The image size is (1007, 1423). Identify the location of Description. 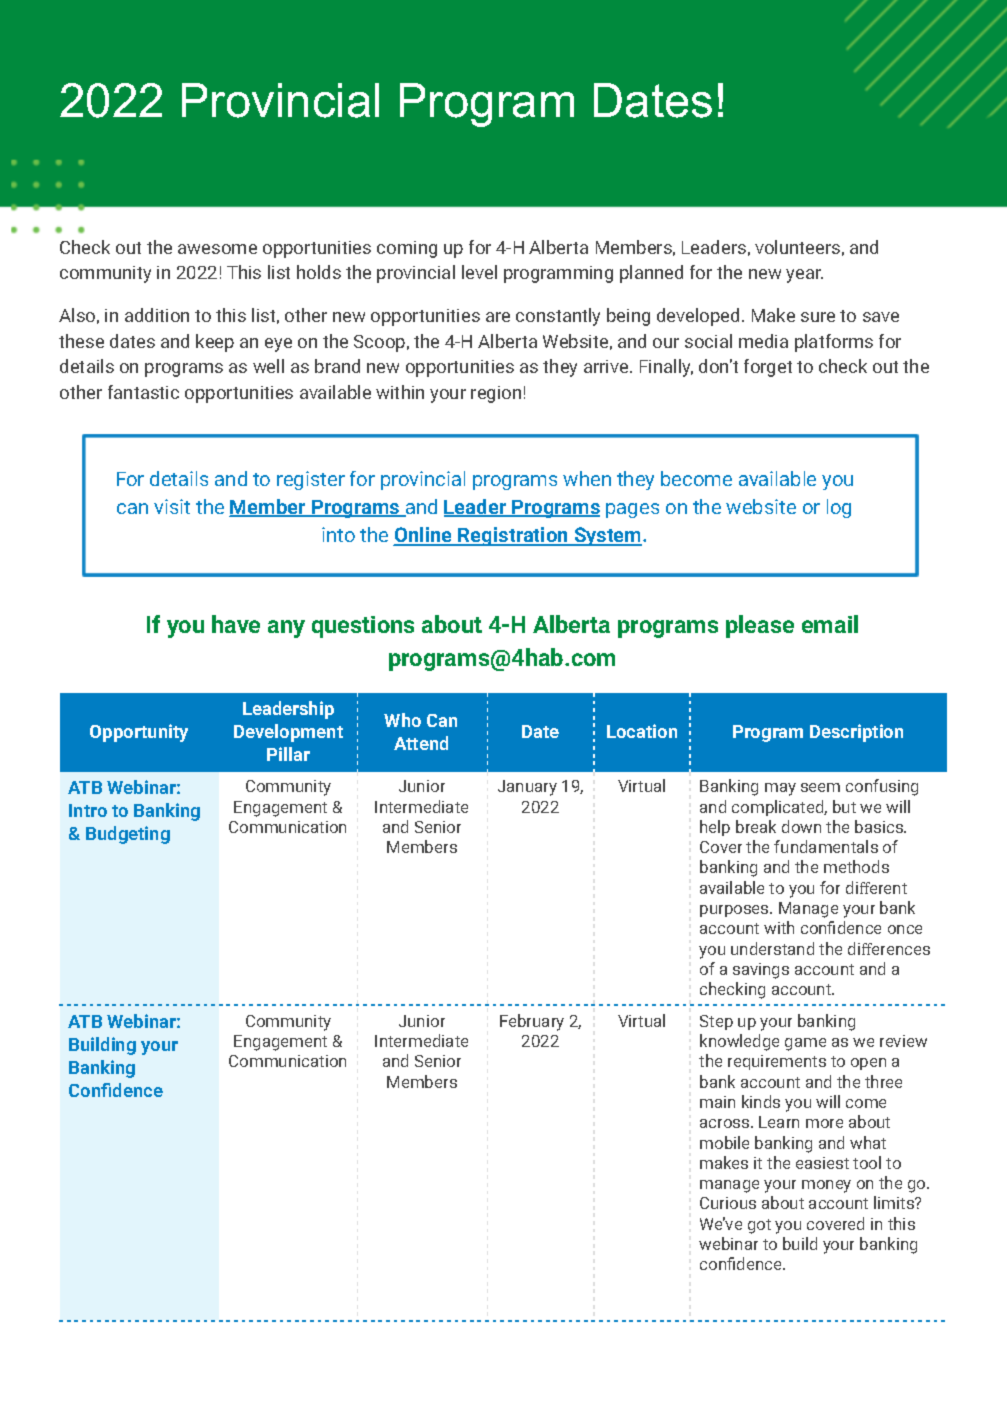
(856, 733).
